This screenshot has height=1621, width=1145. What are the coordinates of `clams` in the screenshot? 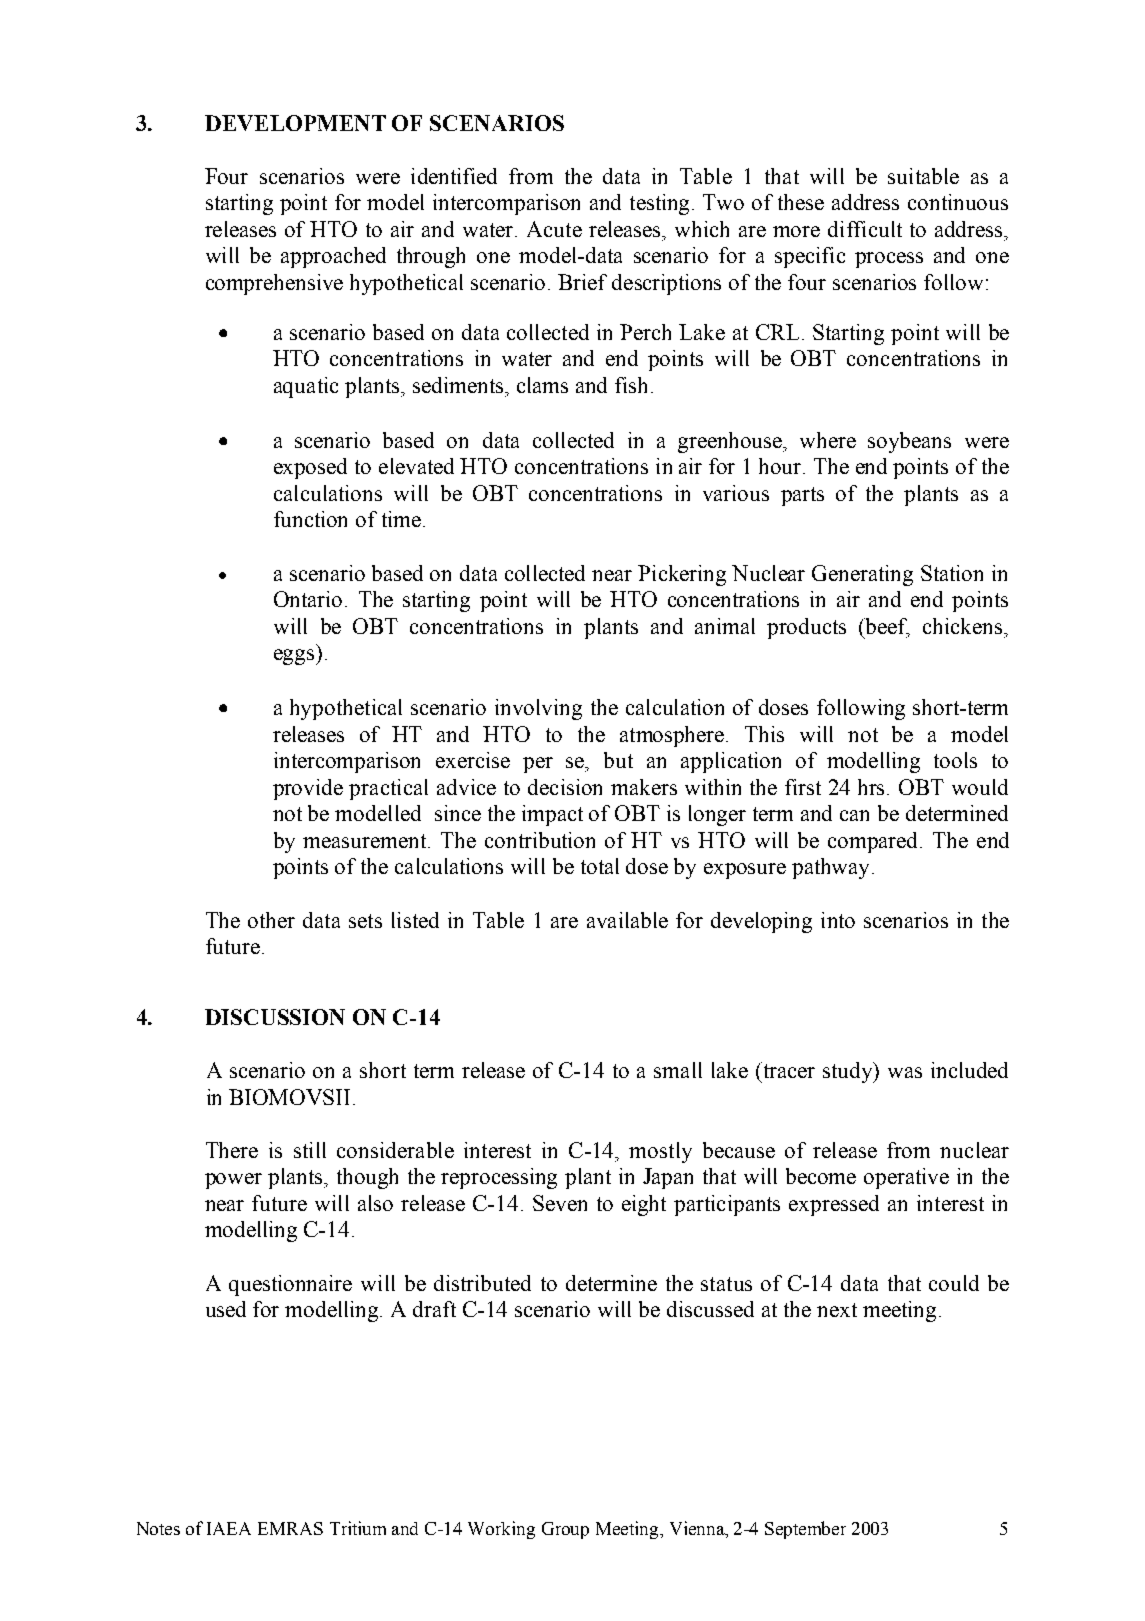 It's located at (542, 385).
